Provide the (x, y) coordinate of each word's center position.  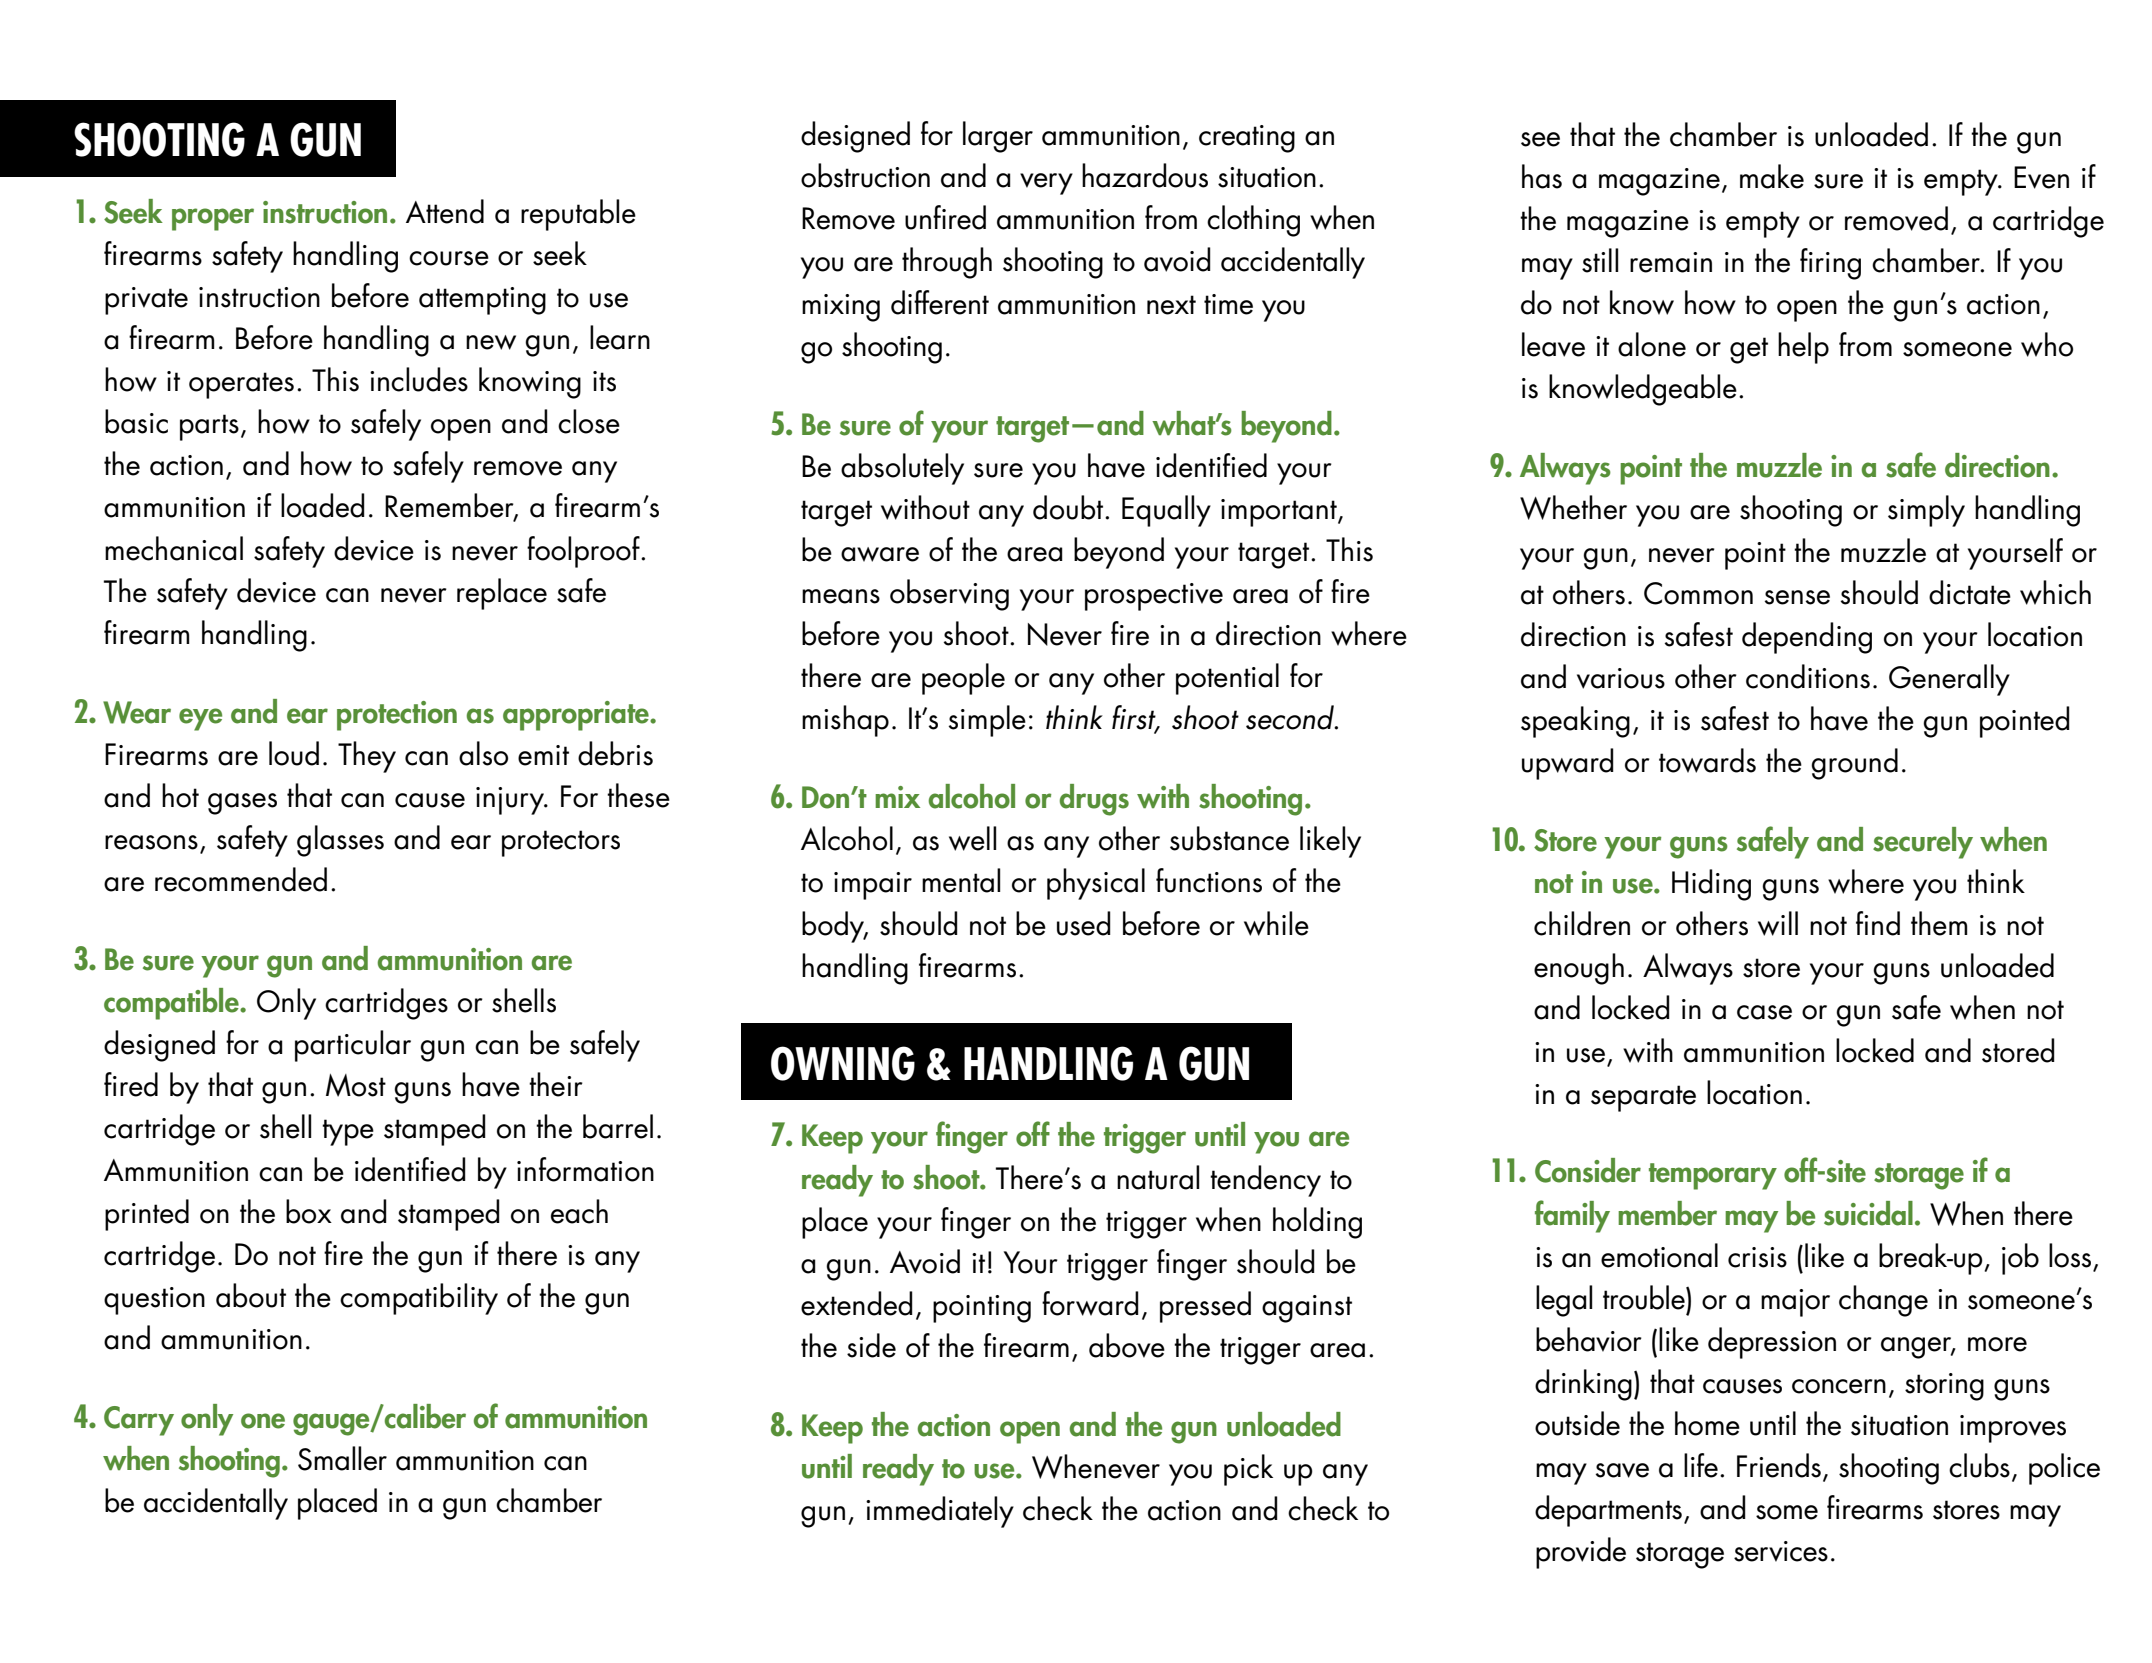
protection (397, 716)
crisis (1757, 1257)
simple (987, 721)
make (1772, 176)
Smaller (342, 1458)
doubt (1069, 507)
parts (209, 427)
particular (353, 1046)
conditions (1808, 676)
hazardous (1145, 175)
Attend (445, 211)
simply (1926, 511)
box (309, 1211)
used (1084, 923)
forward (1090, 1303)
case (1764, 1012)
